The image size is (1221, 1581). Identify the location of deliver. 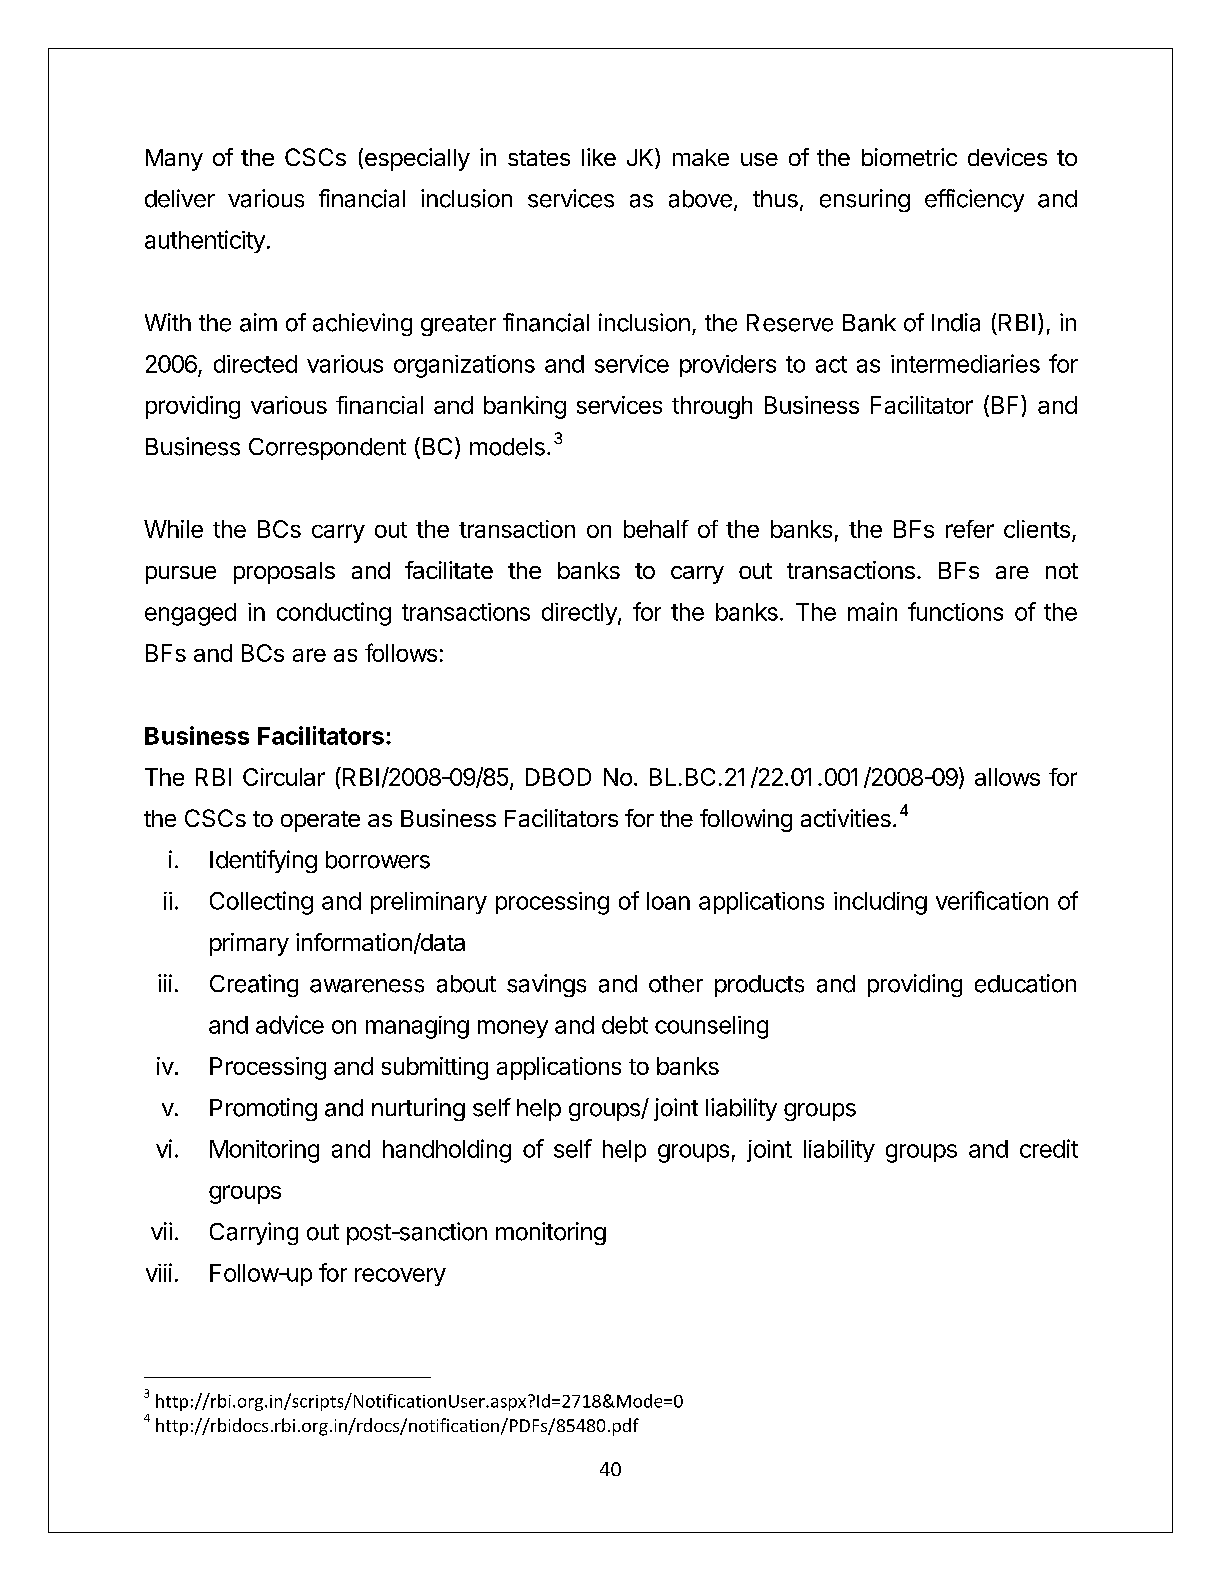
(180, 198).
